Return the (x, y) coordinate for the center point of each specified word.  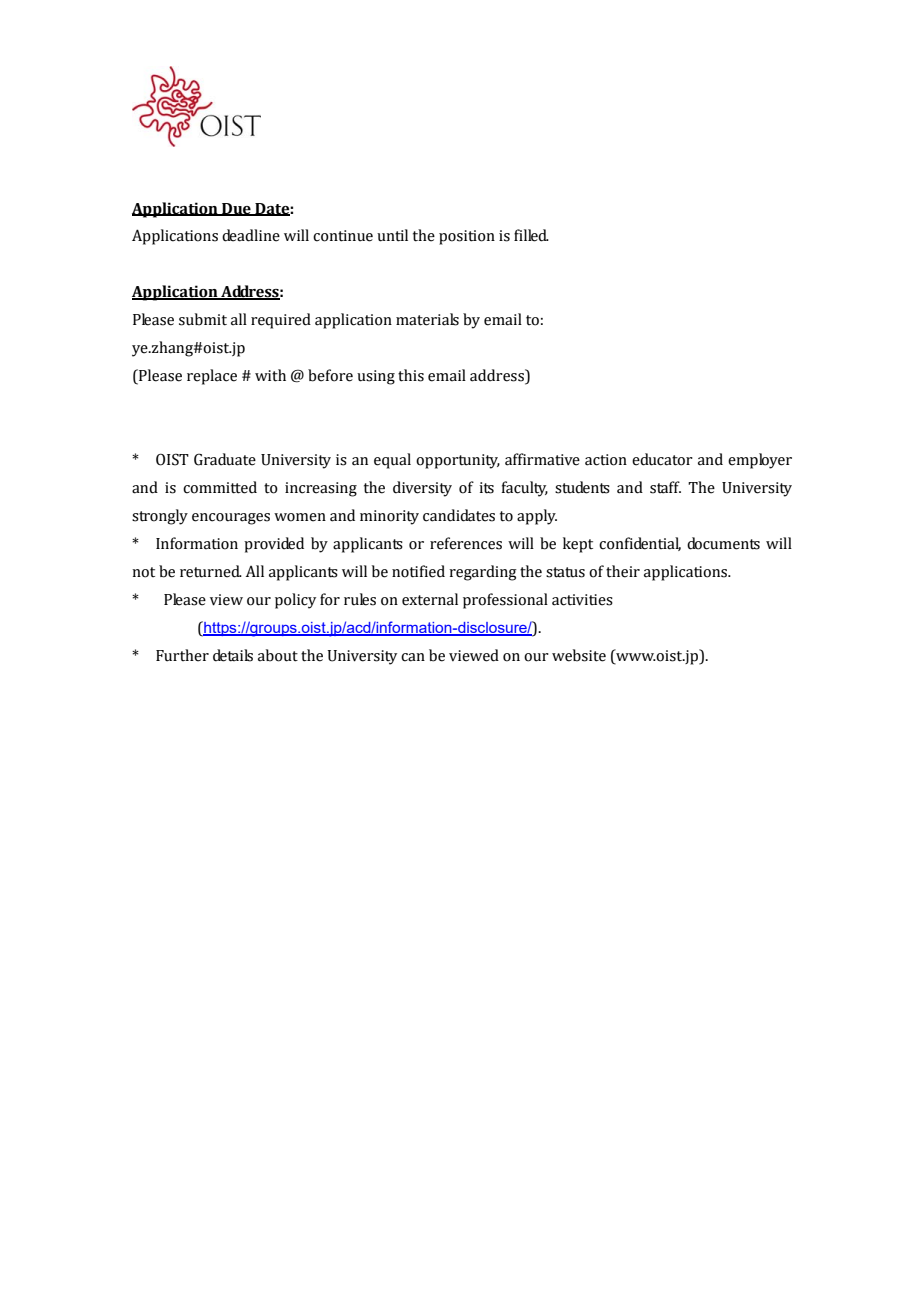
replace (212, 377)
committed (220, 487)
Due (236, 209)
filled (531, 235)
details (233, 655)
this (411, 375)
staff (665, 487)
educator (662, 459)
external (430, 599)
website (579, 655)
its (486, 488)
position (467, 237)
